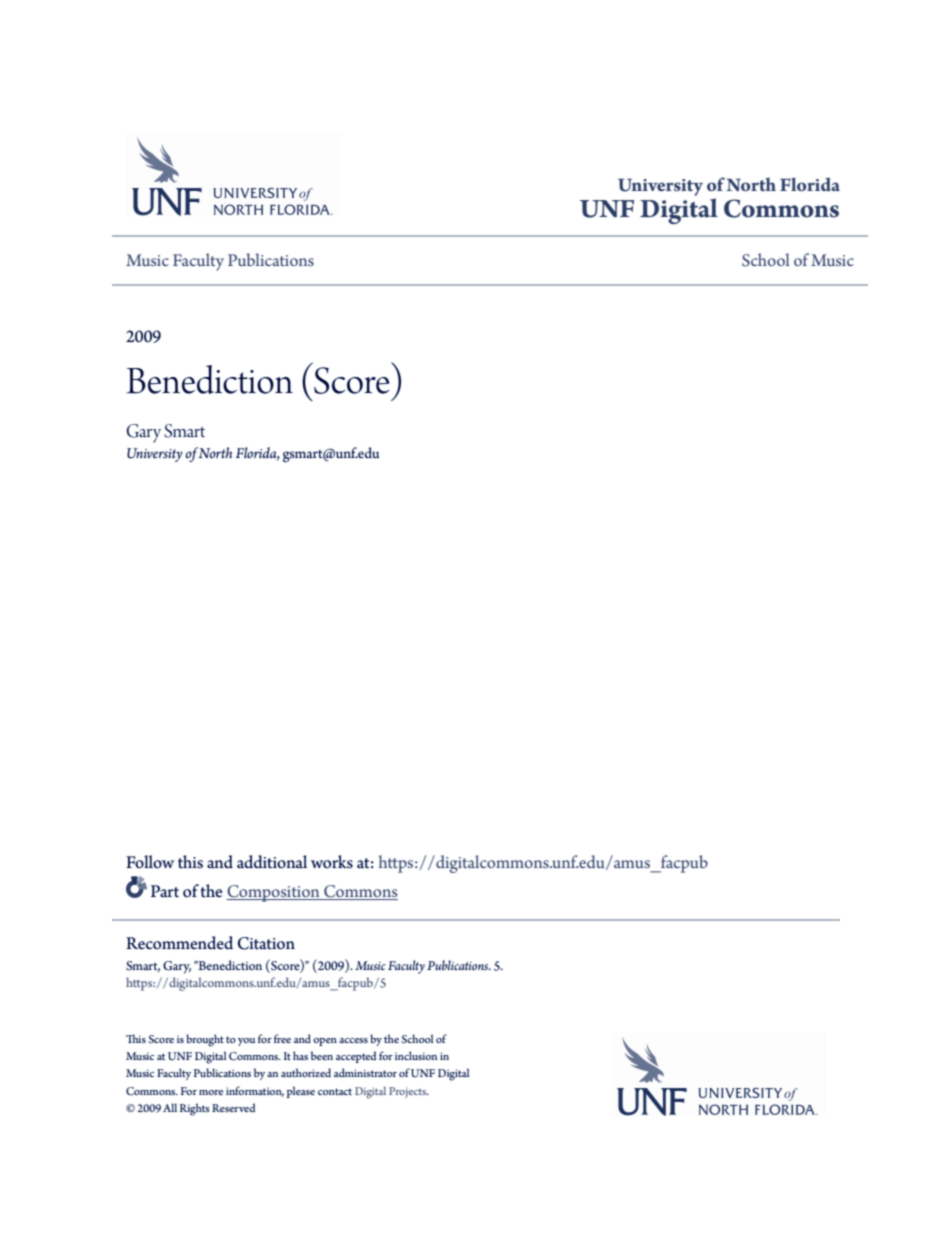  Describe the element at coordinates (150, 862) in the screenshot. I see `Follow` at that location.
